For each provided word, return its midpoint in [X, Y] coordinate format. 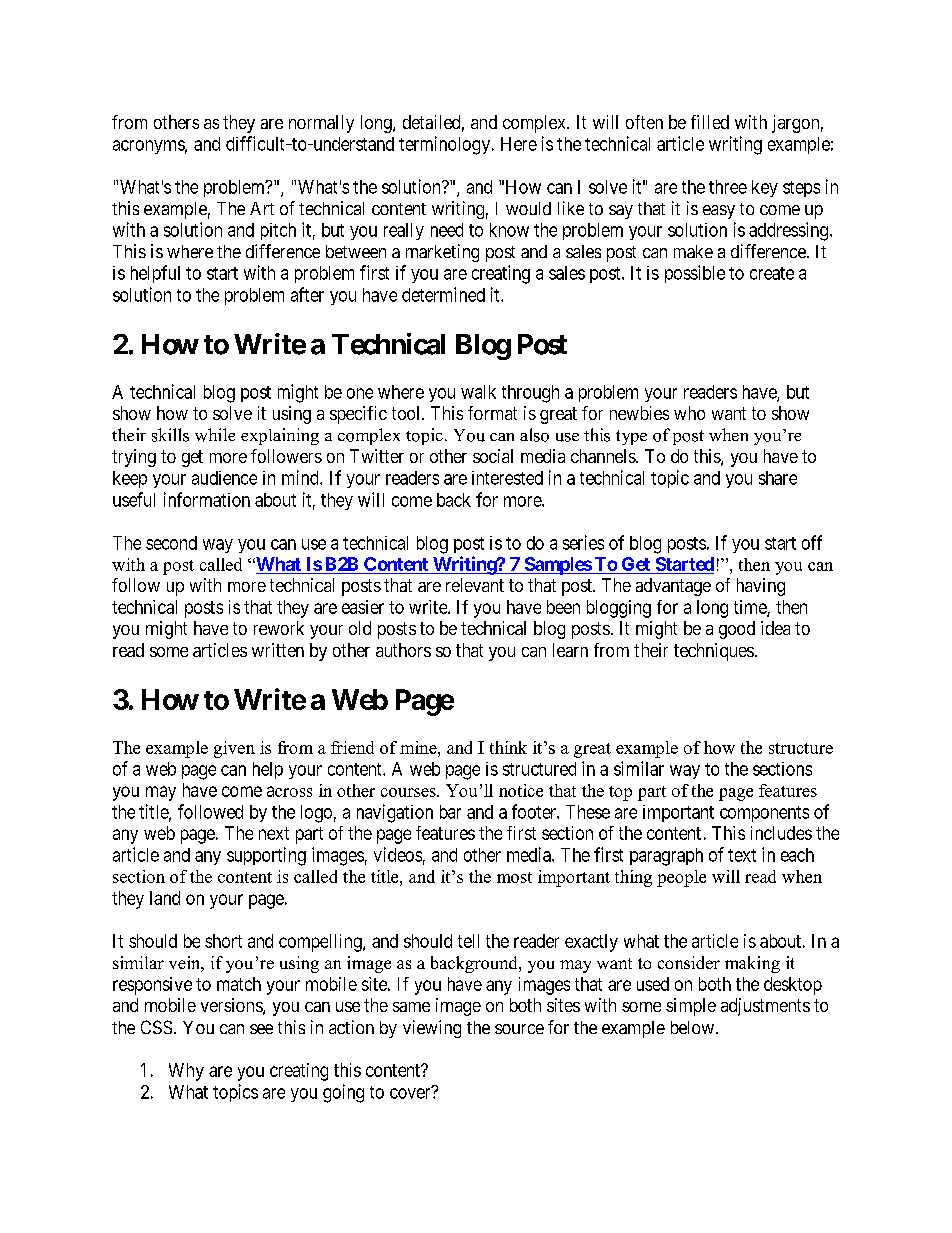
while [215, 435]
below [692, 1027]
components [764, 814]
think [508, 747]
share [778, 478]
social [493, 456]
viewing [432, 1029]
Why [186, 1072]
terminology [446, 145]
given [234, 749]
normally [321, 124]
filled [710, 122]
